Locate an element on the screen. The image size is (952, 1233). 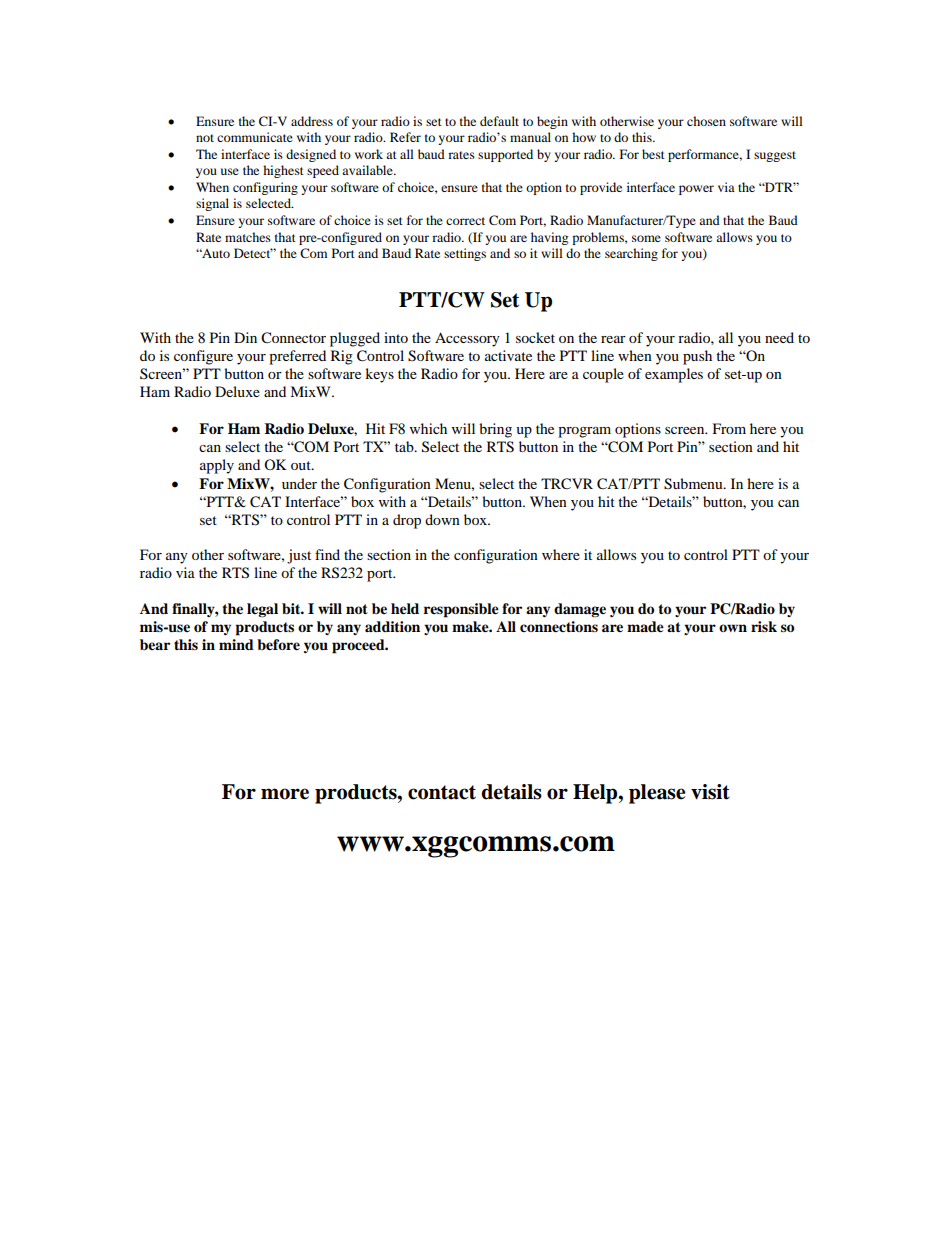
default is located at coordinates (499, 121).
